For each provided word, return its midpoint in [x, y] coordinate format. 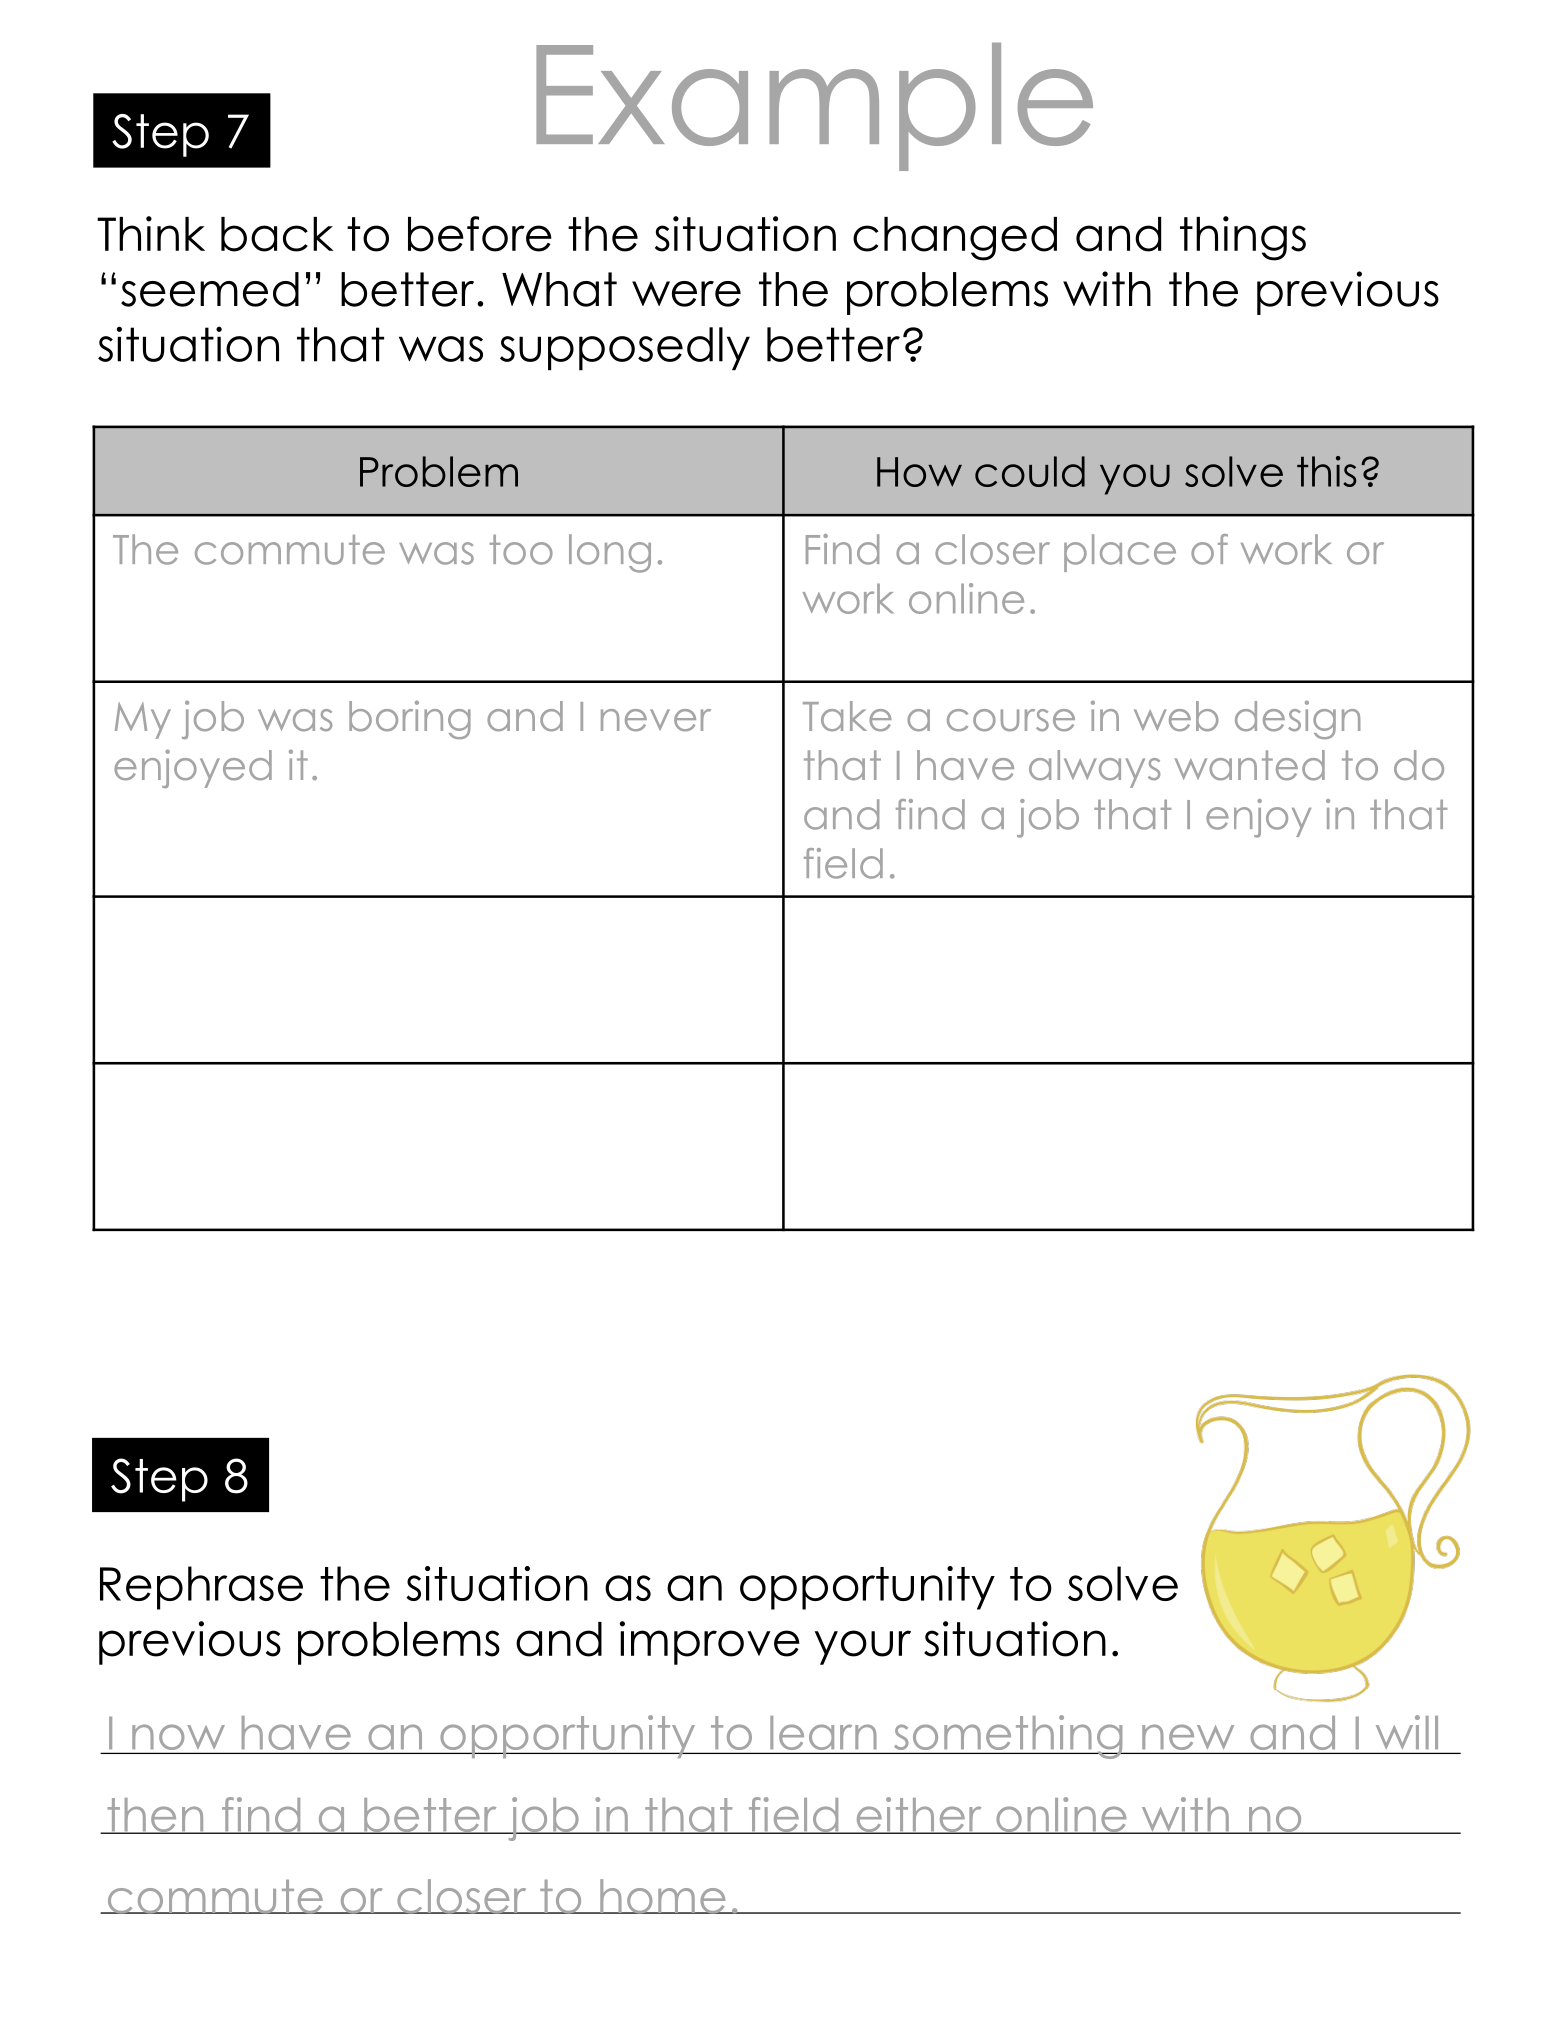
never [656, 720]
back [277, 234]
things [1243, 238]
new [1188, 1737]
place [1120, 553]
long [610, 553]
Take [847, 716]
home [663, 1896]
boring [410, 719]
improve [710, 1643]
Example [814, 107]
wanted [1250, 765]
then [155, 1816]
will [1407, 1732]
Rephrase [201, 1588]
